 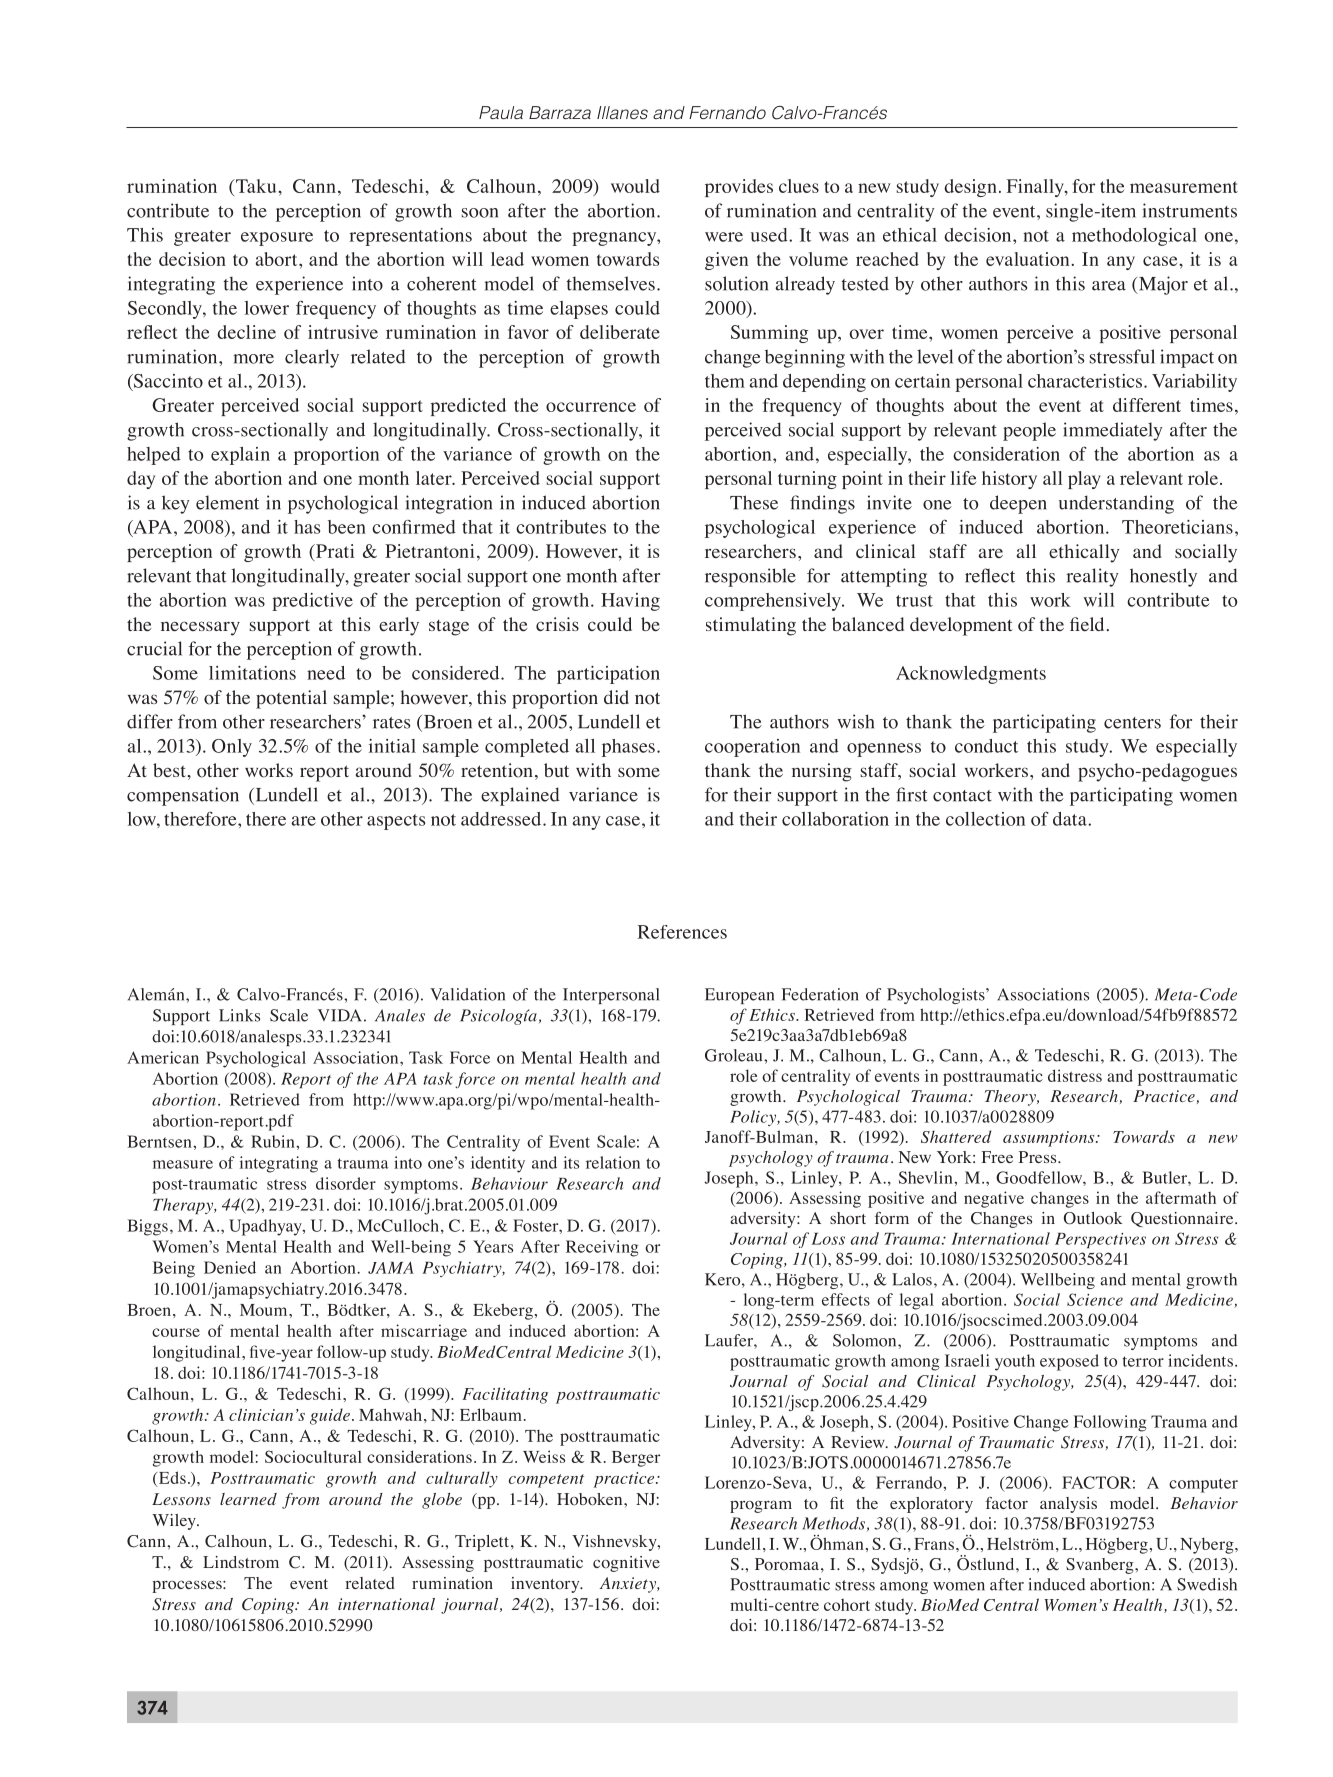 I want to click on Outlook, so click(x=1093, y=1218).
